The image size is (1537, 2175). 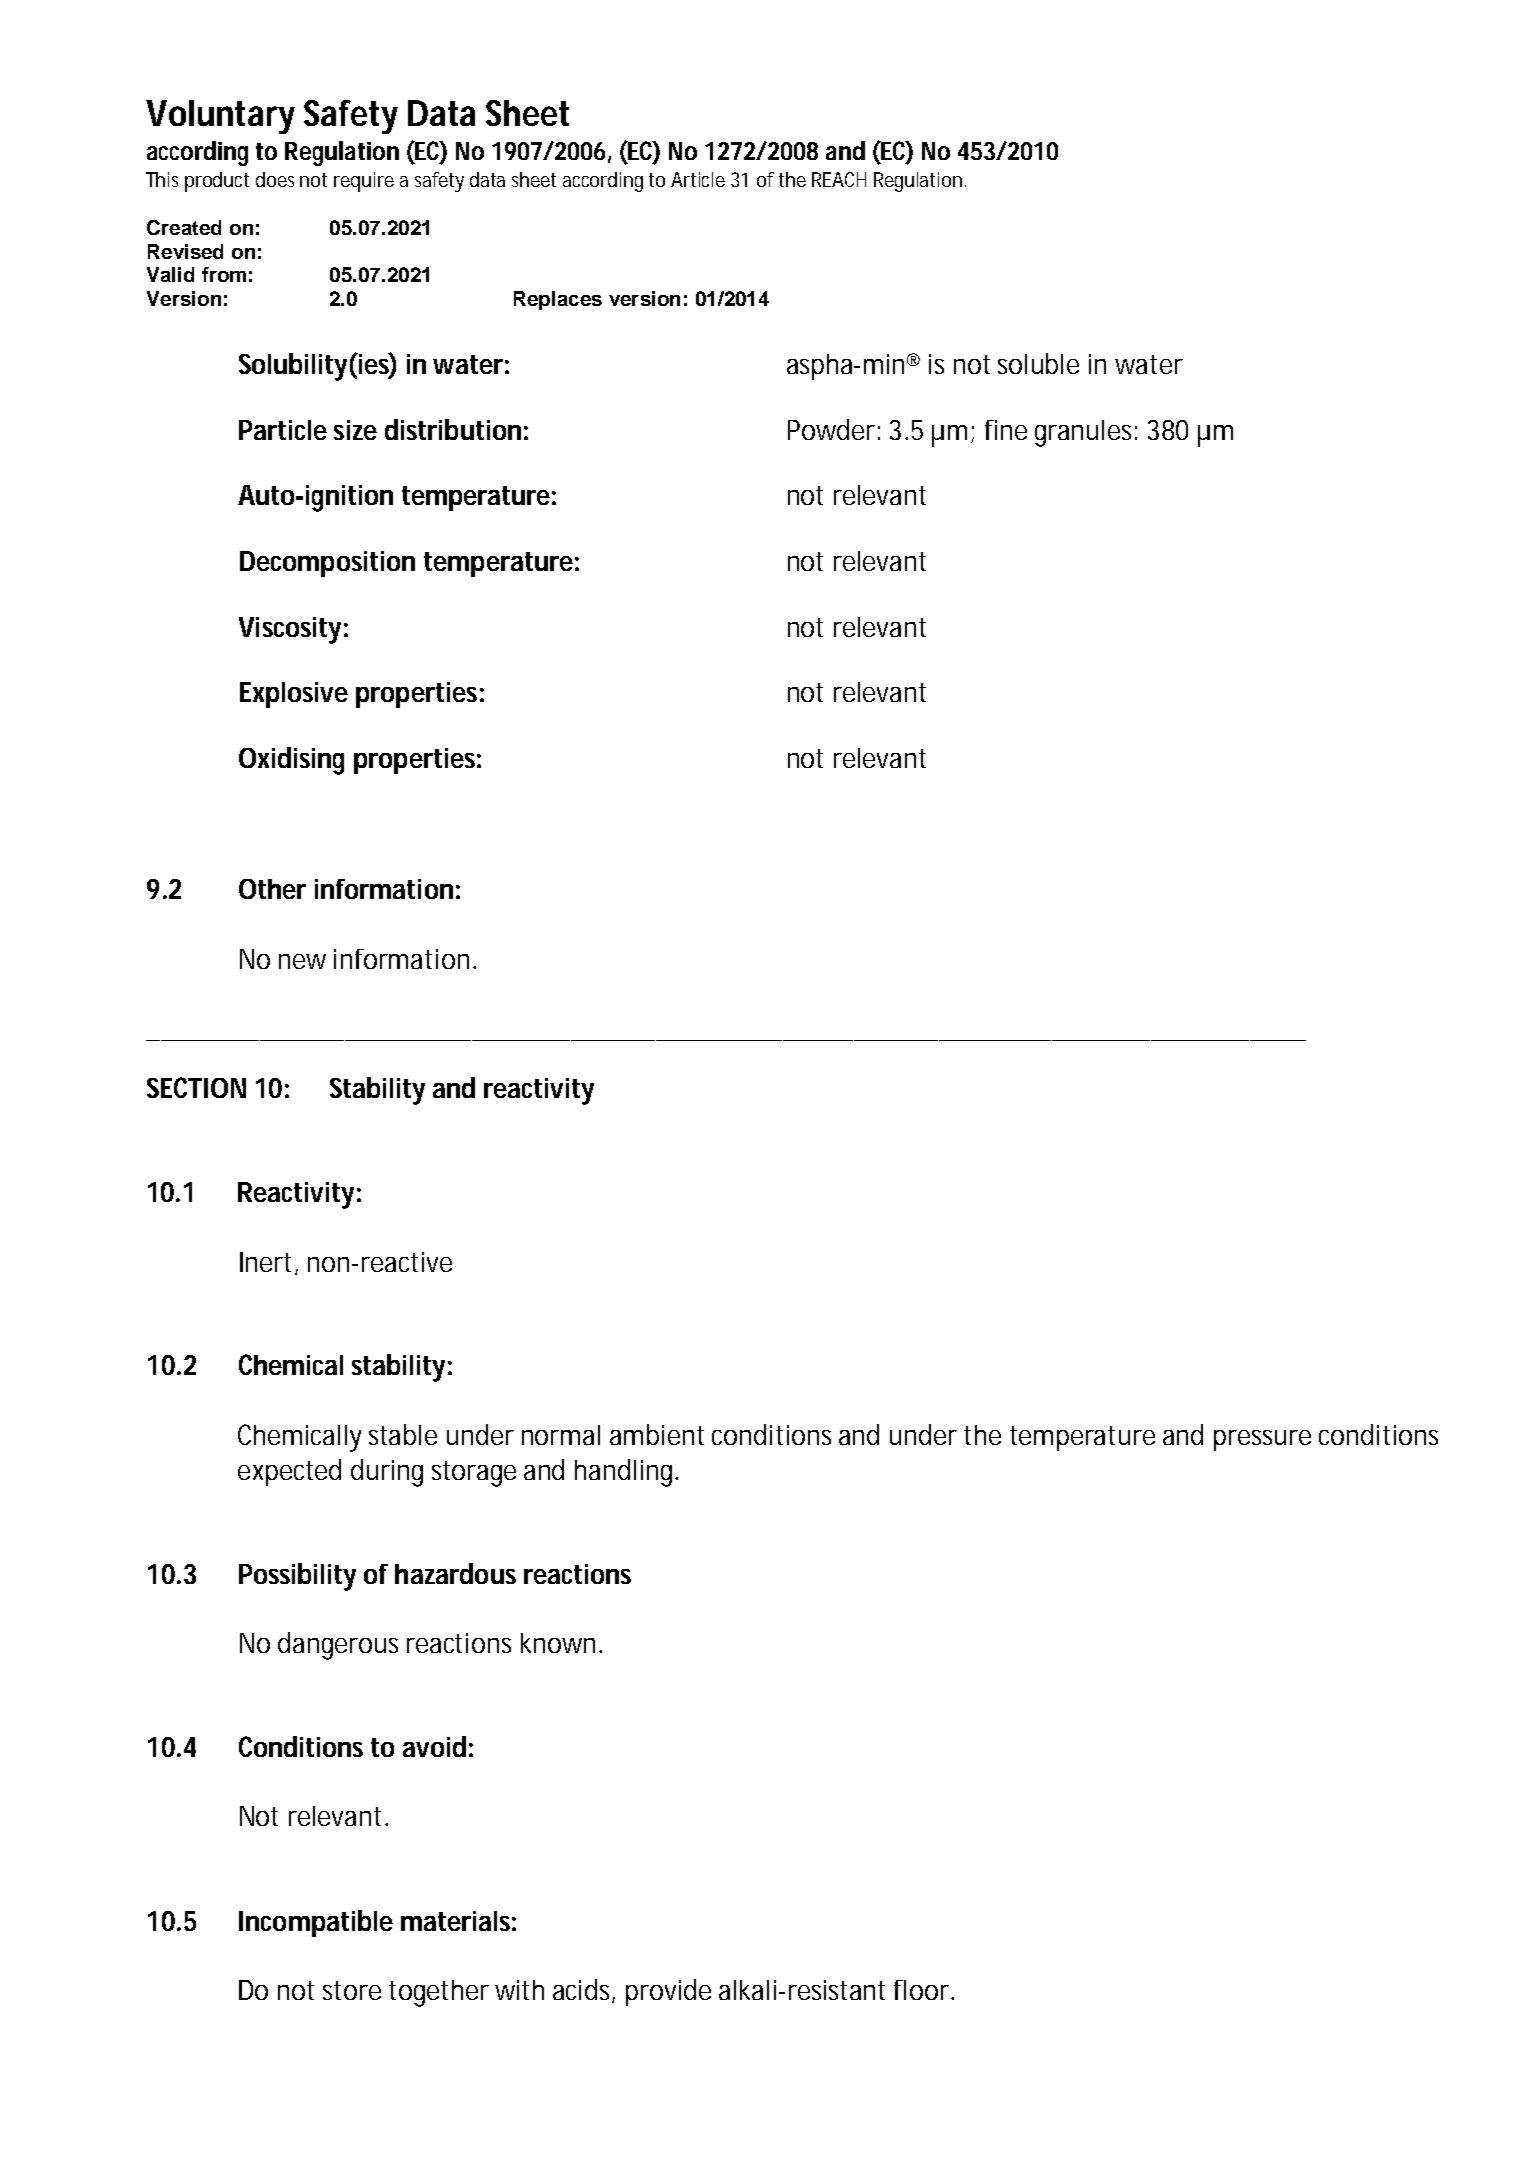 I want to click on REACH, so click(x=839, y=179).
